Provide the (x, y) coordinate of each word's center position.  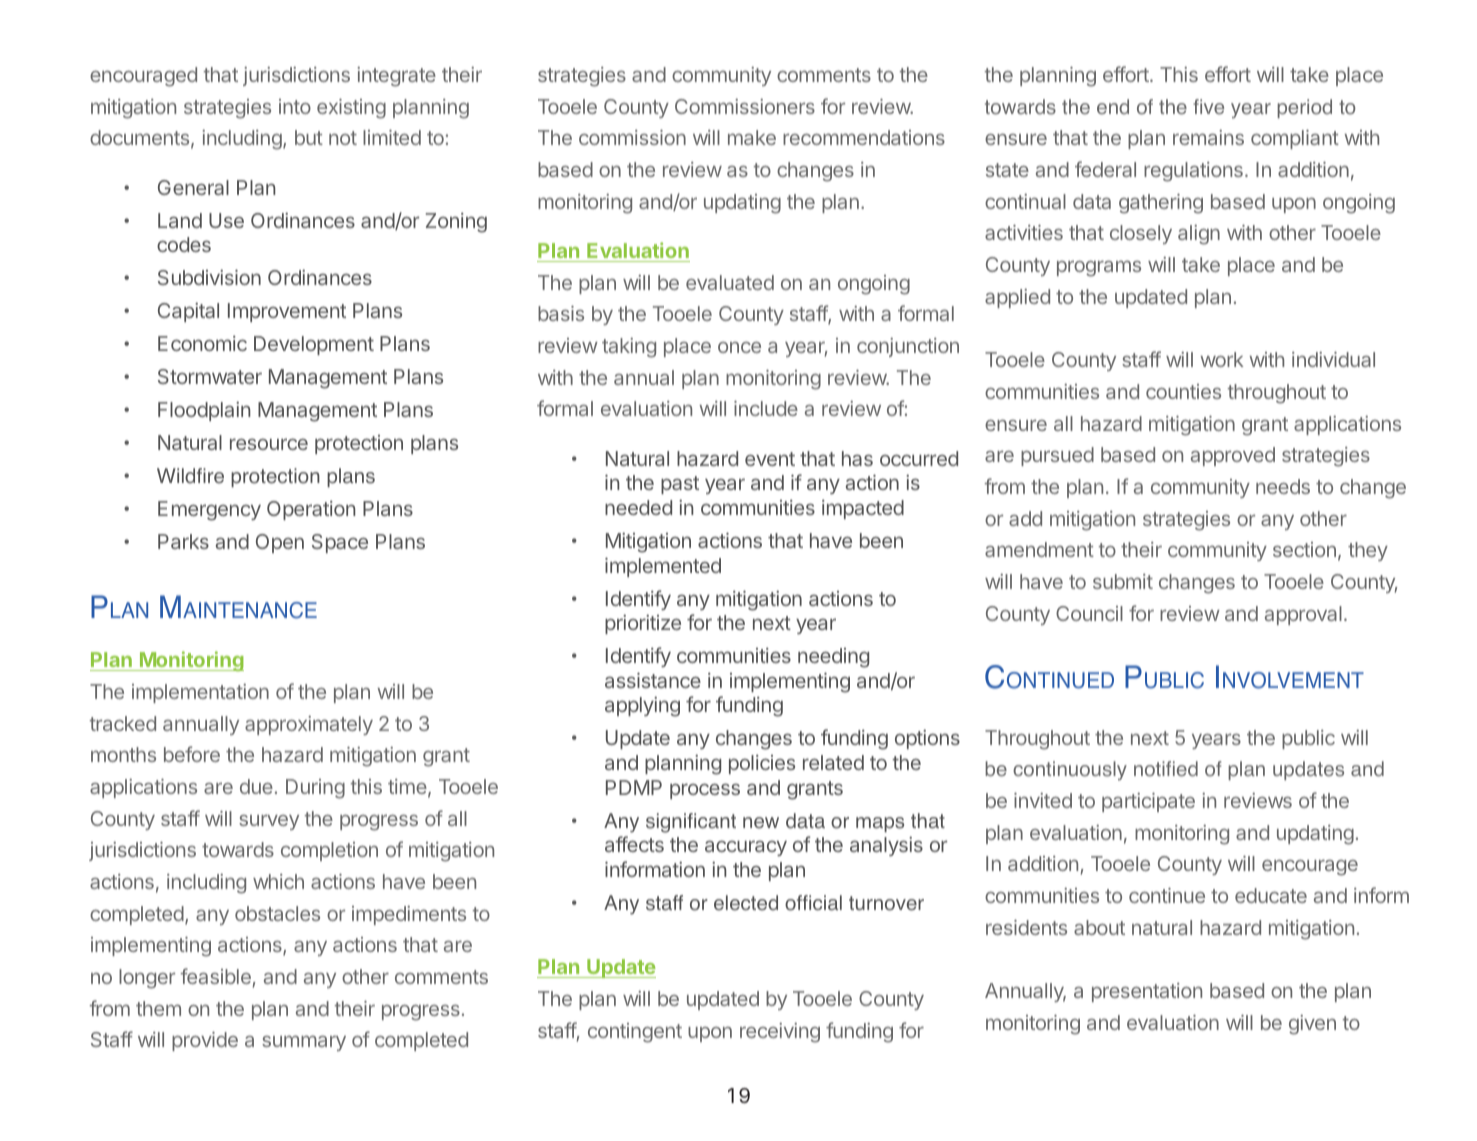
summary (304, 1043)
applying (642, 706)
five (1208, 107)
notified (1166, 769)
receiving (780, 1033)
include (766, 408)
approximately (309, 725)
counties (1183, 391)
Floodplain (204, 411)
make (752, 137)
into (295, 106)
